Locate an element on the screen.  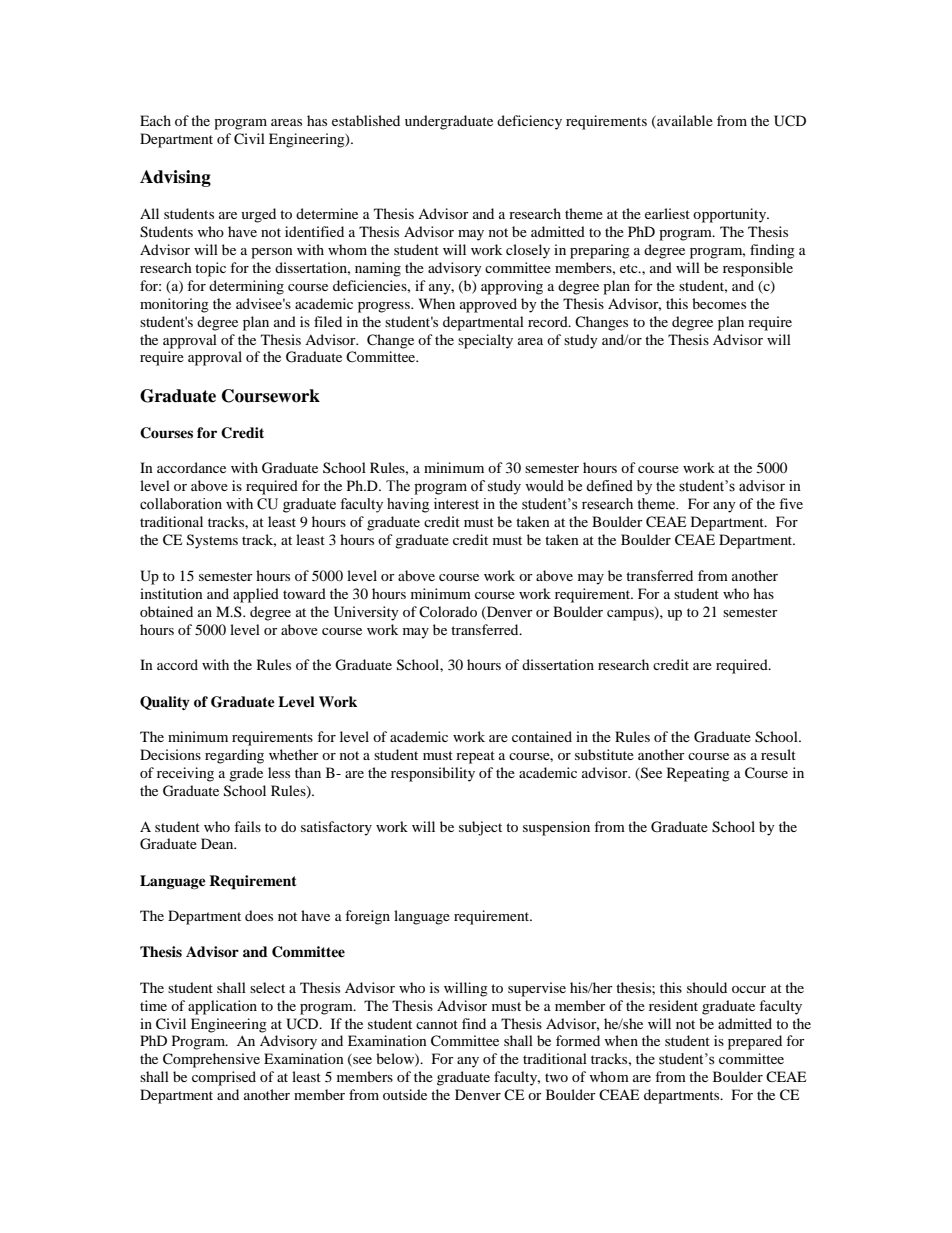
regarding is located at coordinates (234, 756).
